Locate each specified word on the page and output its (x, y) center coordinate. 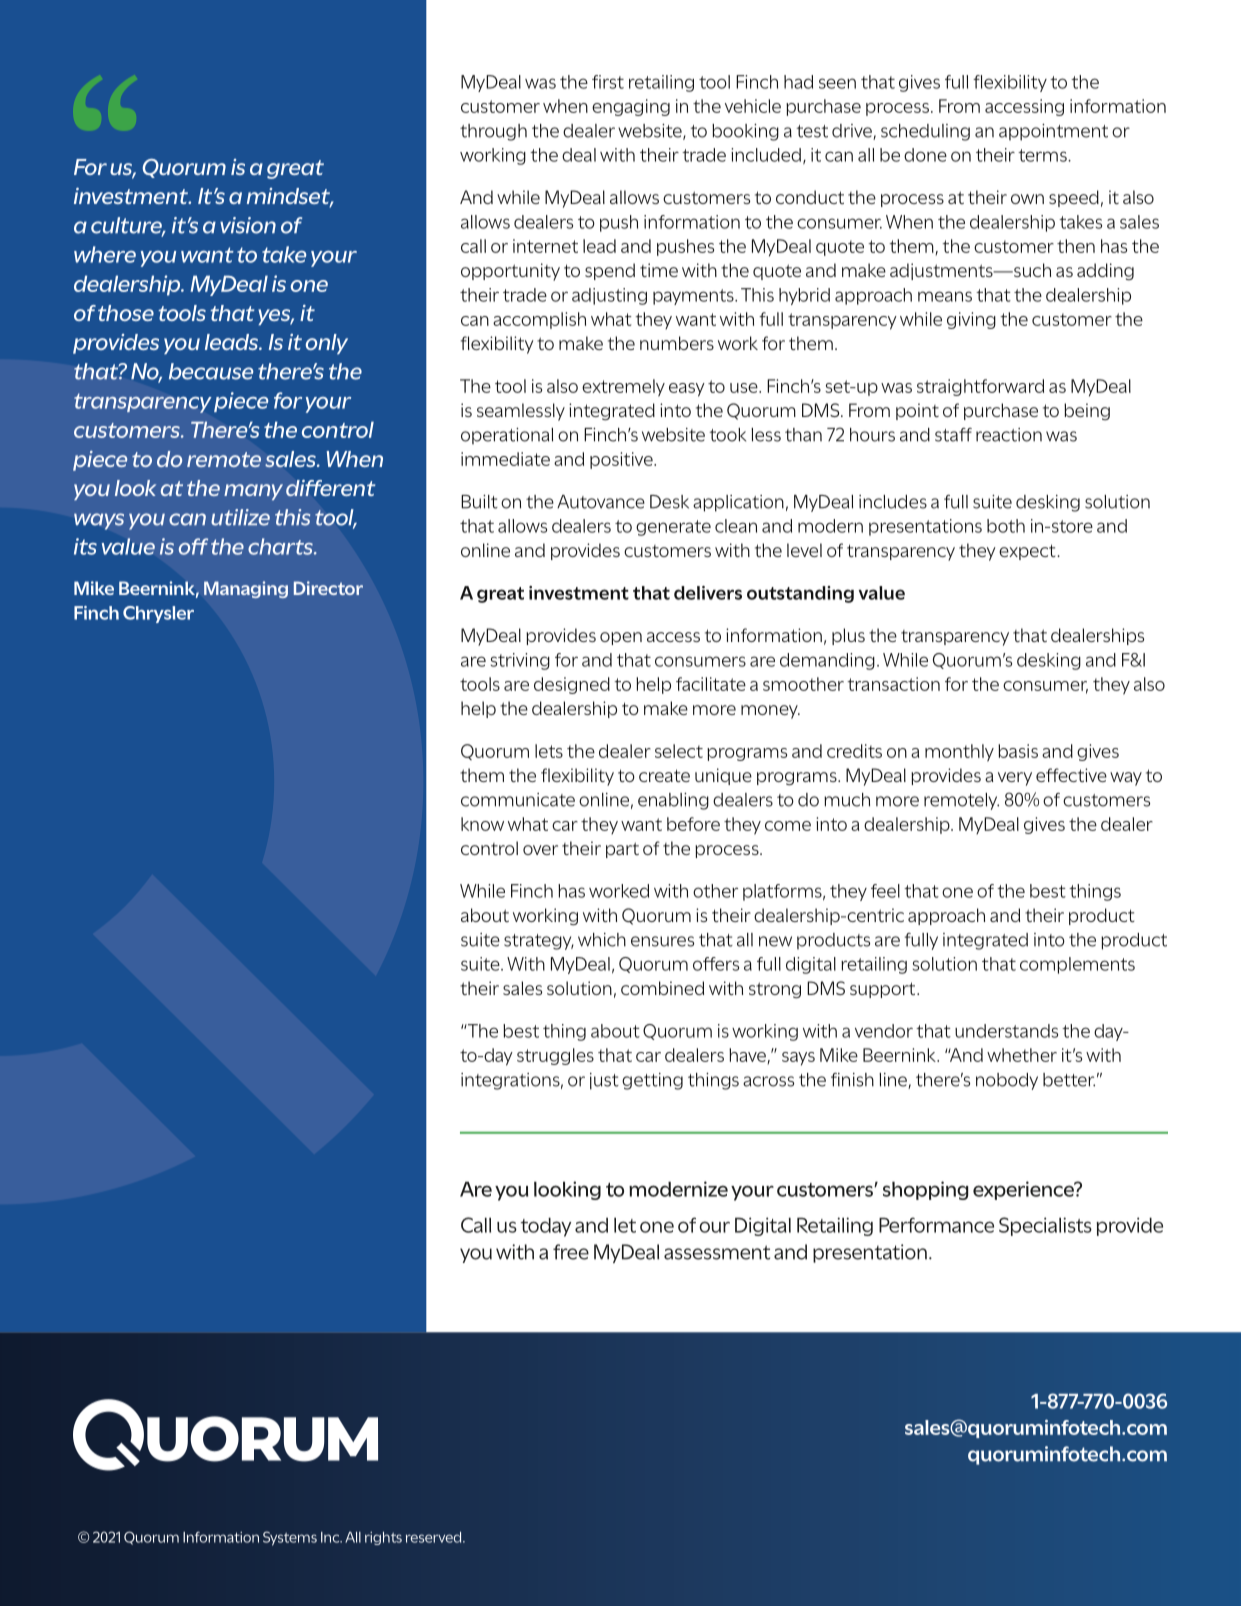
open (621, 638)
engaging (631, 107)
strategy (539, 942)
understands (1006, 1031)
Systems (290, 1538)
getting (652, 1081)
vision (248, 225)
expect (1028, 552)
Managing (246, 589)
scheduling (925, 132)
